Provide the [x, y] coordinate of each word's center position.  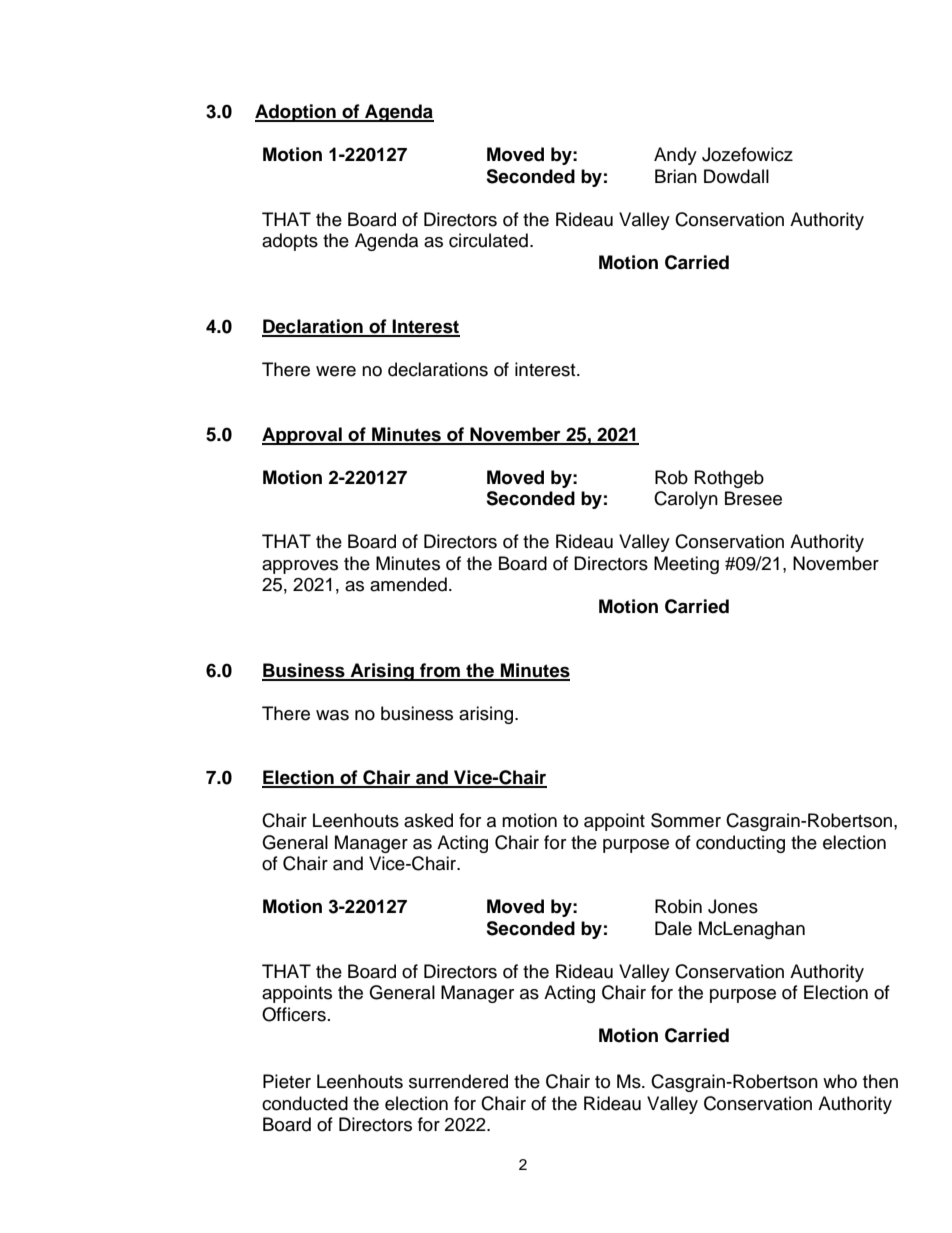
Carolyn [686, 500]
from [440, 671]
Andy [675, 156]
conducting [740, 844]
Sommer [686, 820]
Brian [676, 176]
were [336, 371]
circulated [488, 240]
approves [300, 567]
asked [428, 820]
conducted [305, 1103]
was [332, 715]
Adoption [296, 113]
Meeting [686, 565]
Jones [733, 906]
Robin [678, 906]
